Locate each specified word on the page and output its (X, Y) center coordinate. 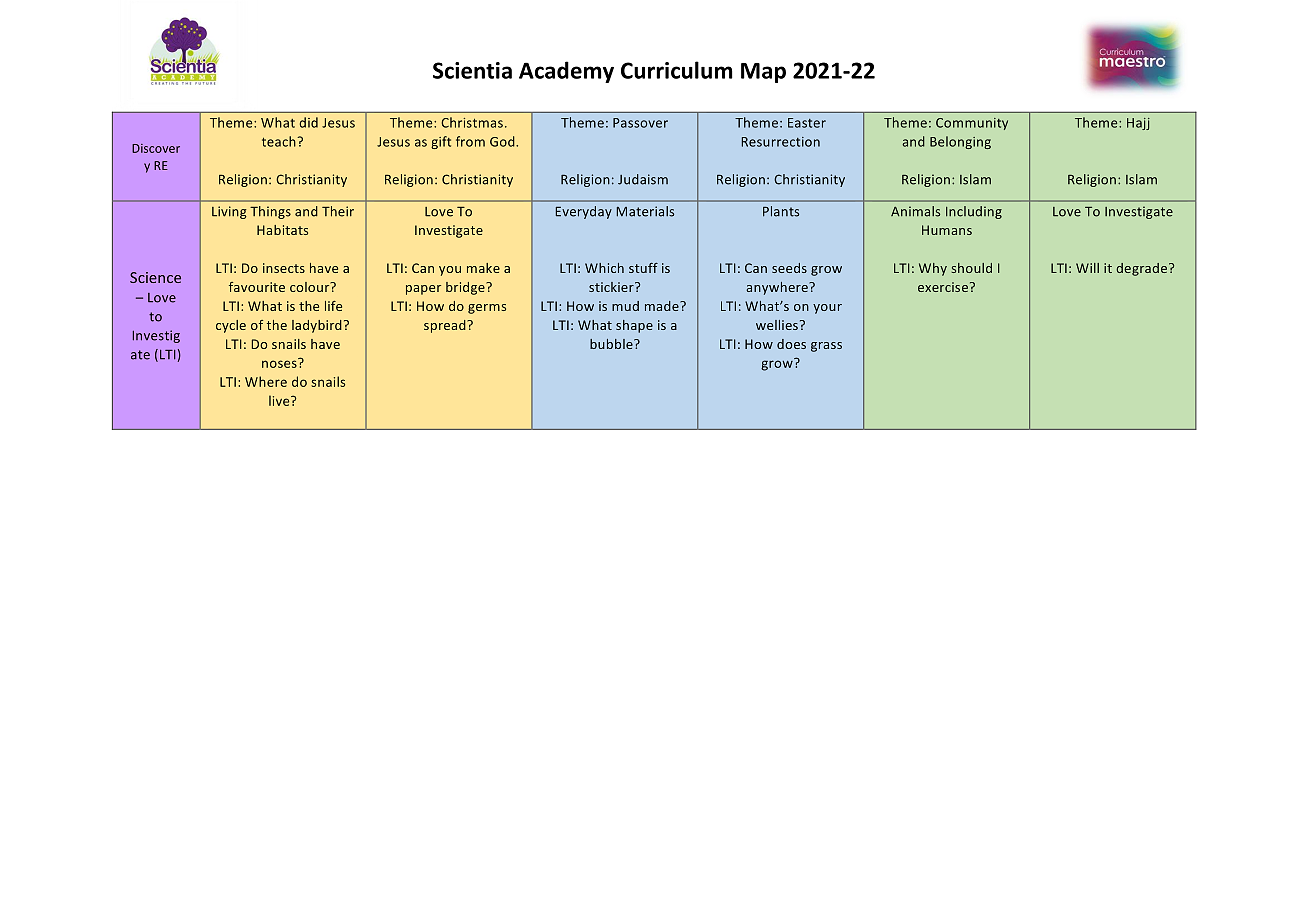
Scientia (472, 70)
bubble (612, 344)
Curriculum (677, 70)
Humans (947, 230)
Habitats (282, 230)
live (280, 400)
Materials (645, 211)
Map (763, 73)
